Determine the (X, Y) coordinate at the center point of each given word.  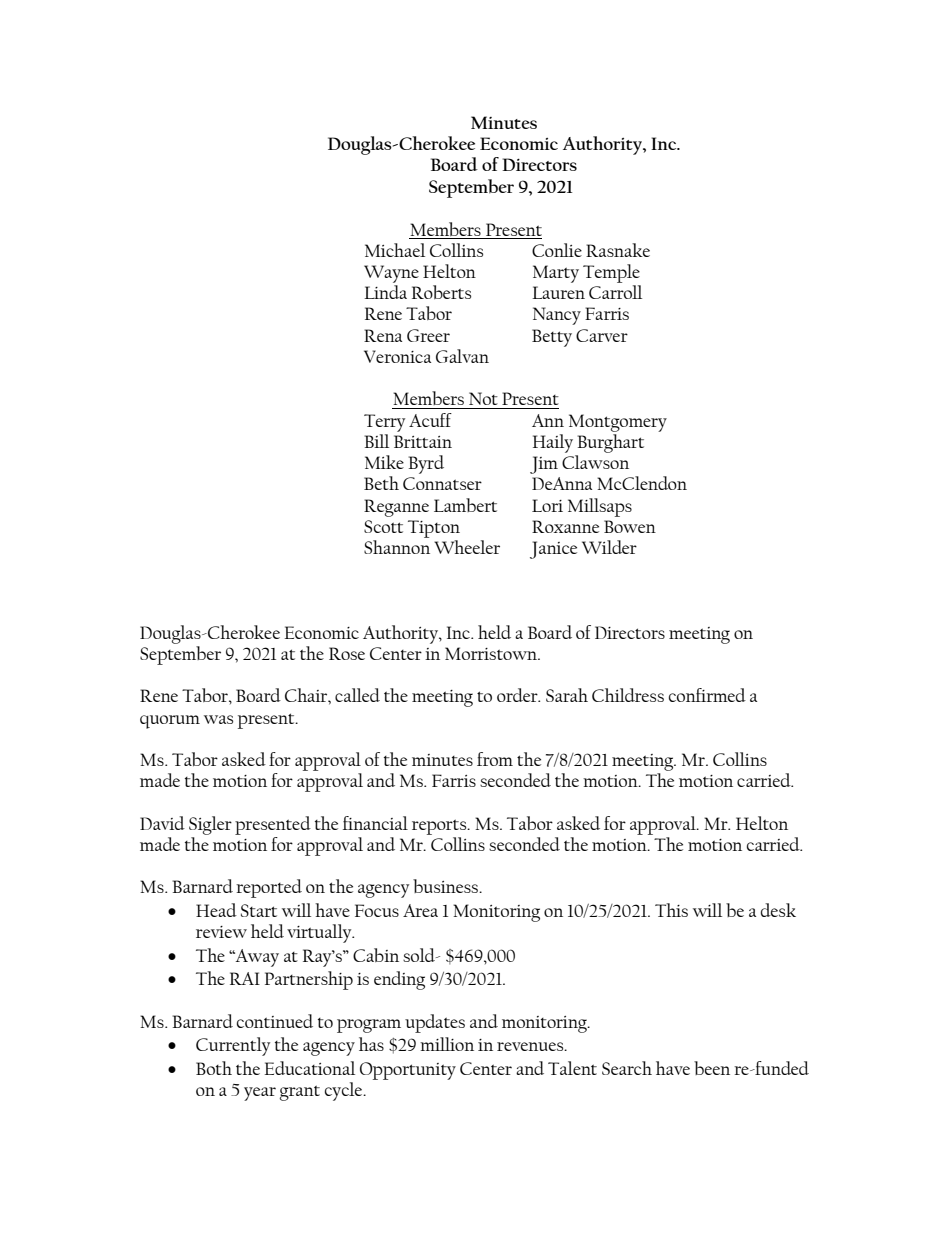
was (218, 719)
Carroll (615, 292)
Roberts (441, 292)
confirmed (707, 695)
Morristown (492, 653)
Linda (385, 292)
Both (214, 1068)
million (447, 1044)
